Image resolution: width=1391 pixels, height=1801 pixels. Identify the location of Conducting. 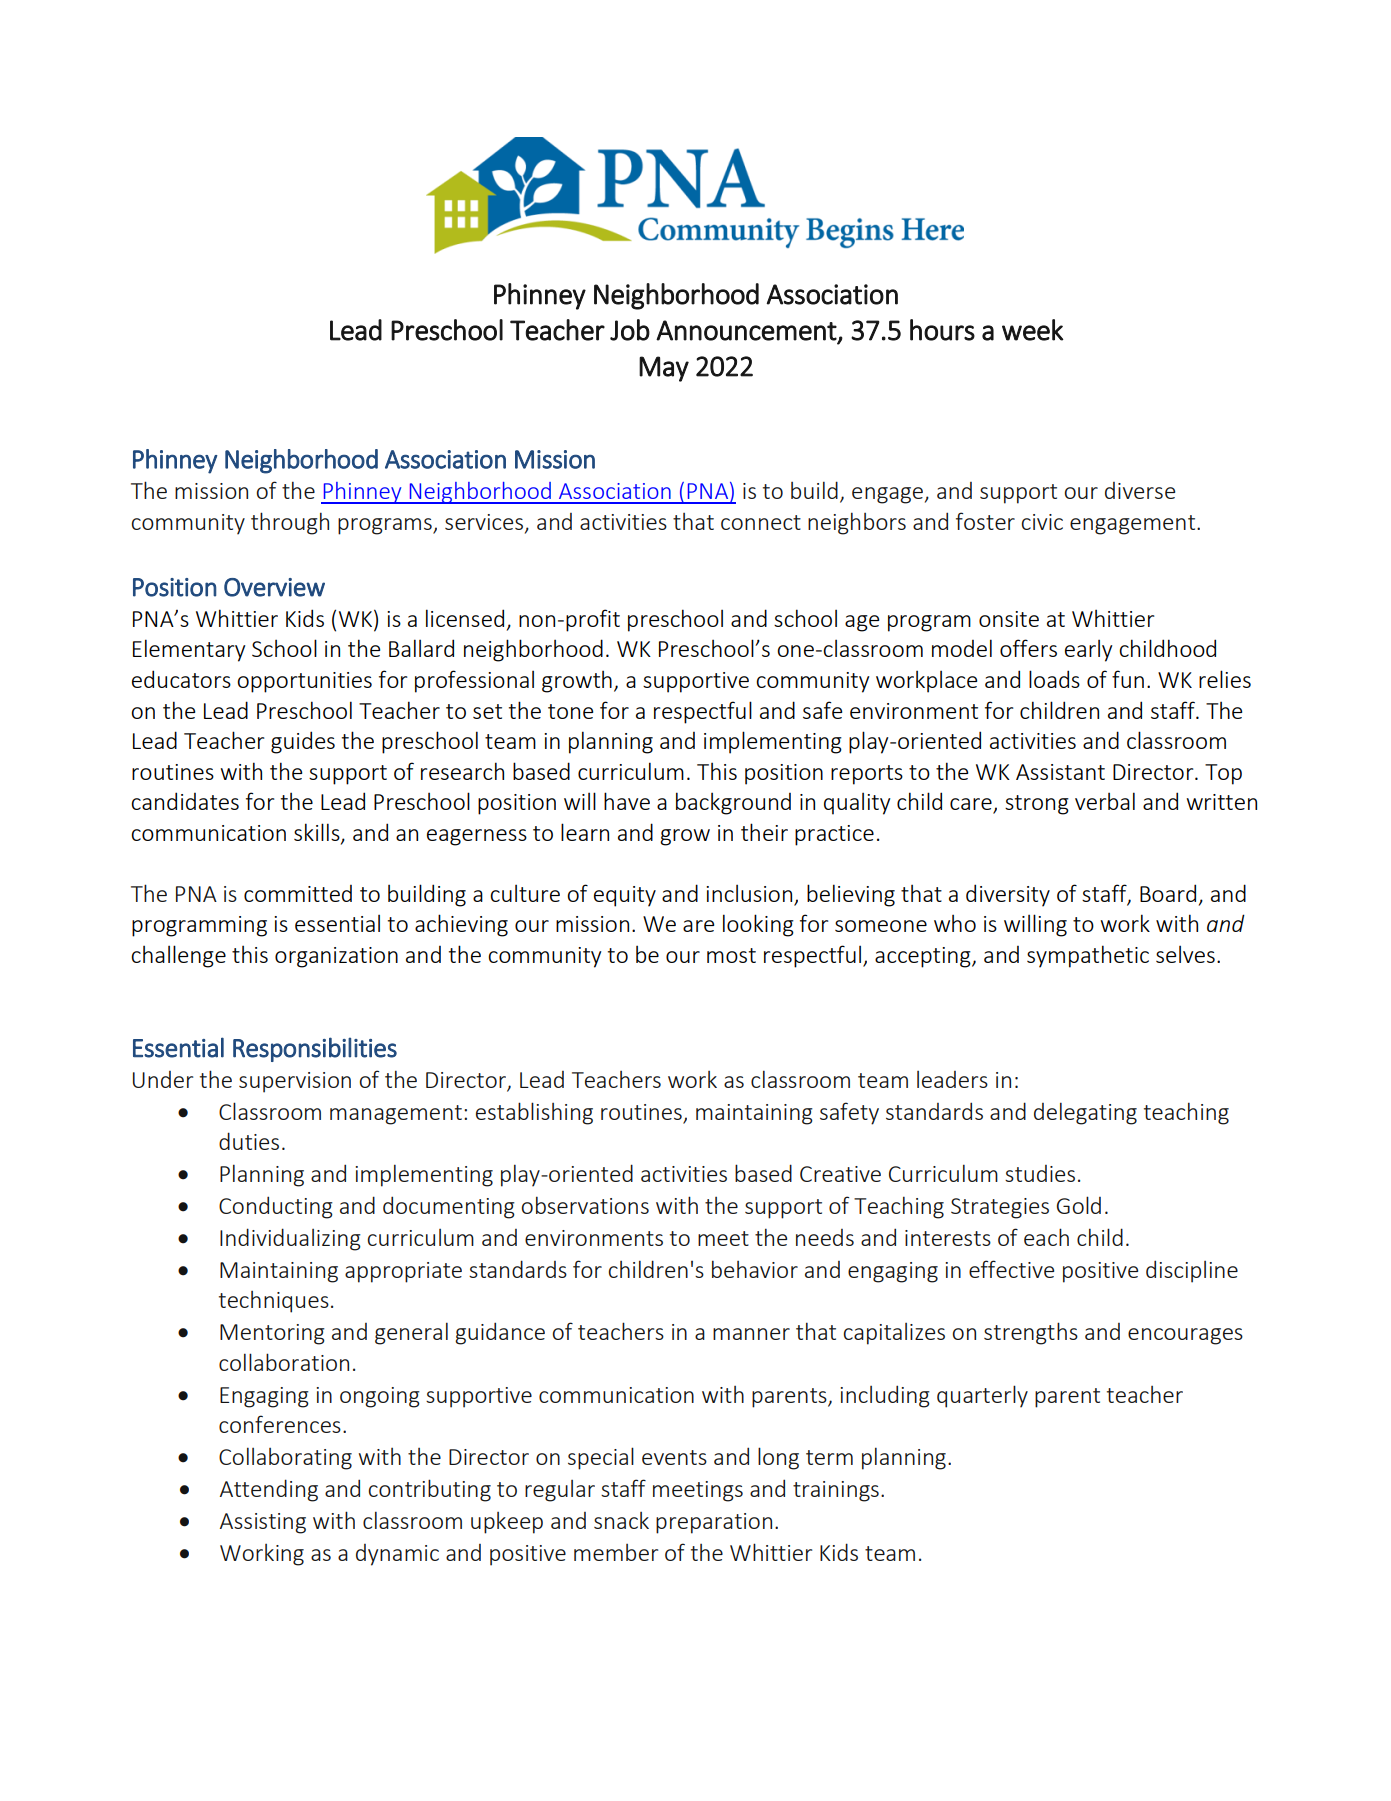
(276, 1207).
